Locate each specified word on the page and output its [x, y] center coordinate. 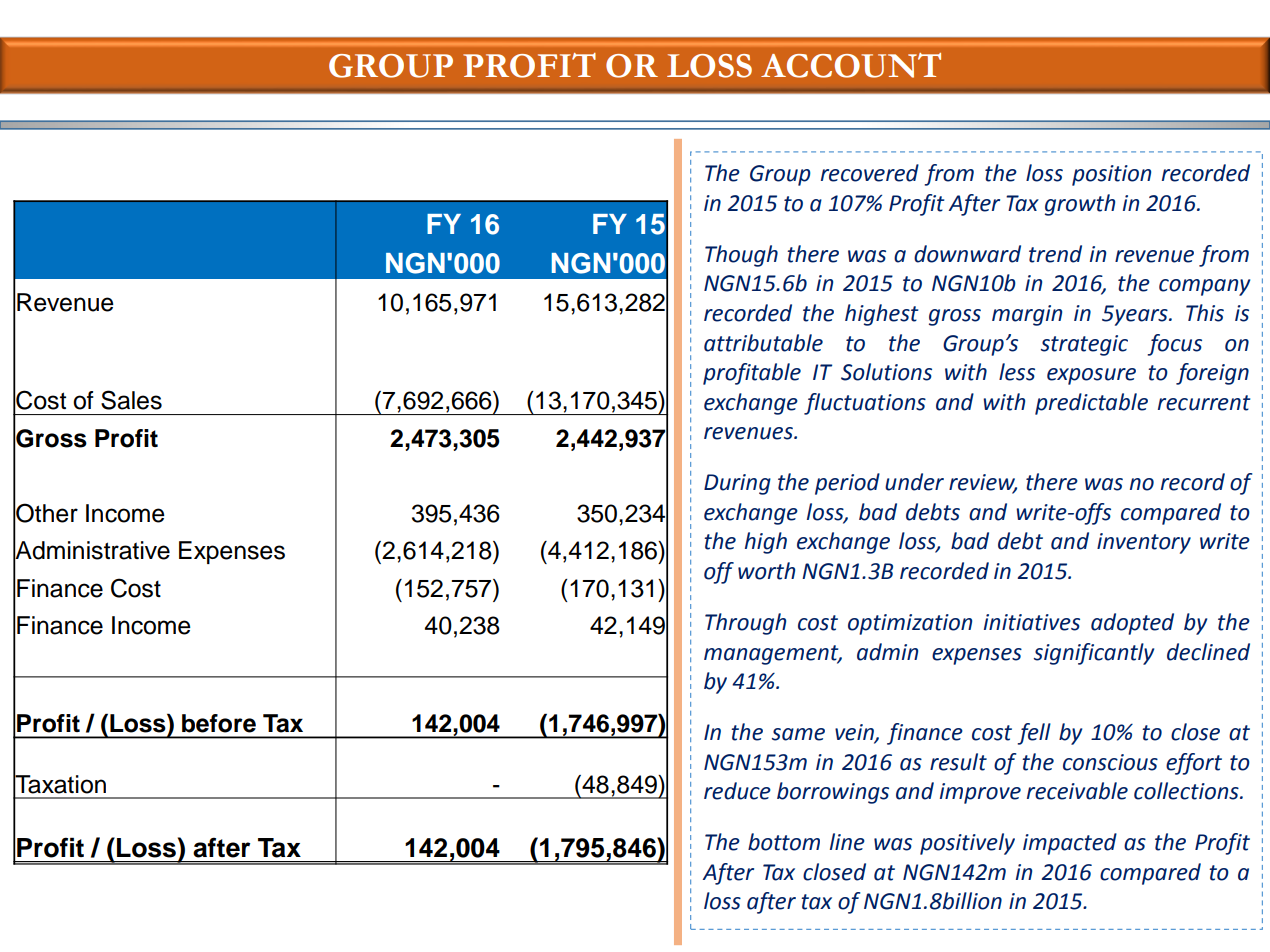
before [219, 723]
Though [741, 256]
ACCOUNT [851, 65]
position [1111, 175]
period [847, 484]
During [737, 484]
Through [745, 624]
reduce [737, 791]
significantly [1094, 654]
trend [1055, 254]
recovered [870, 173]
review [983, 483]
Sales [131, 400]
